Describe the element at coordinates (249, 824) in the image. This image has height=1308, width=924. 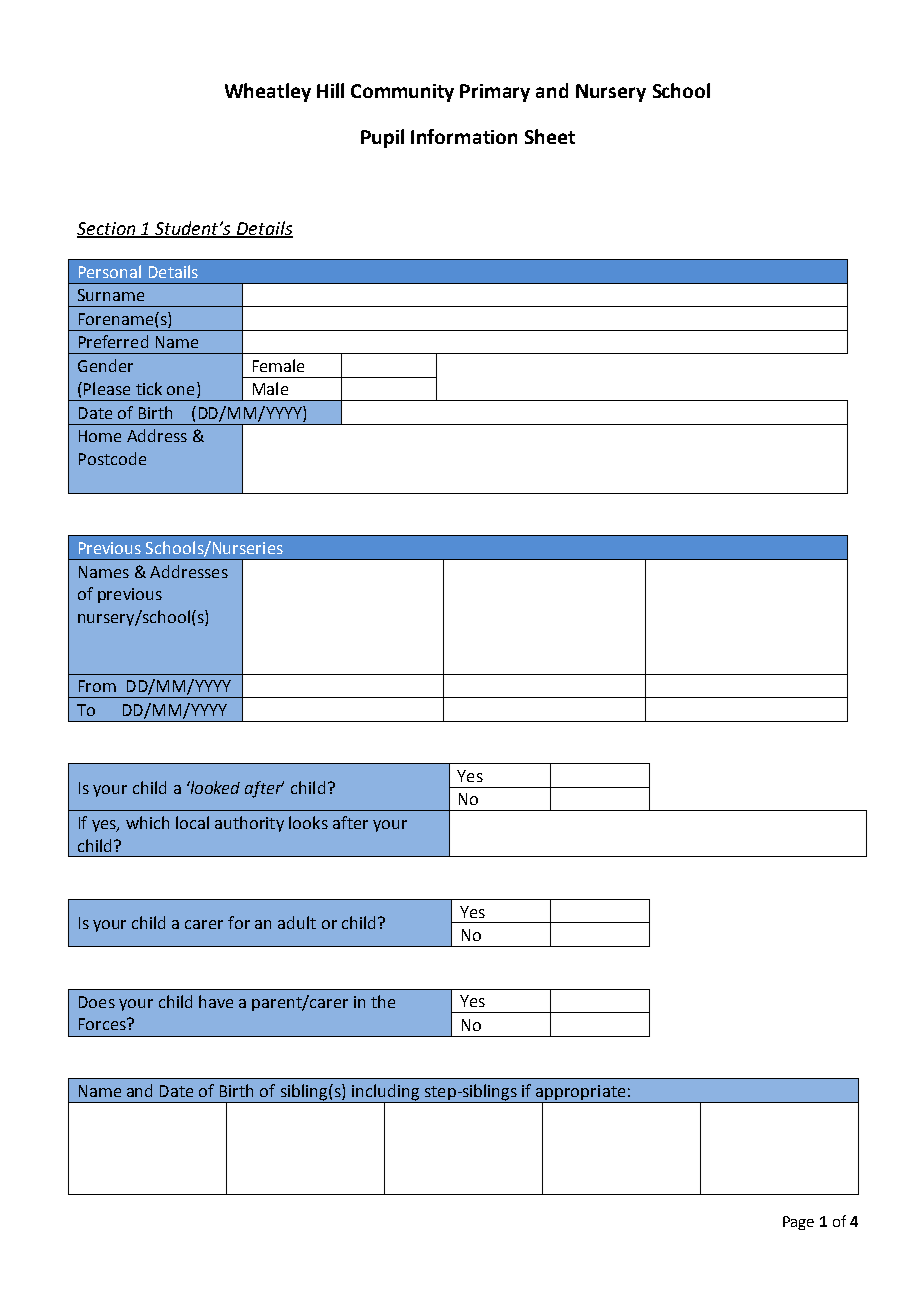
I see `authority` at that location.
